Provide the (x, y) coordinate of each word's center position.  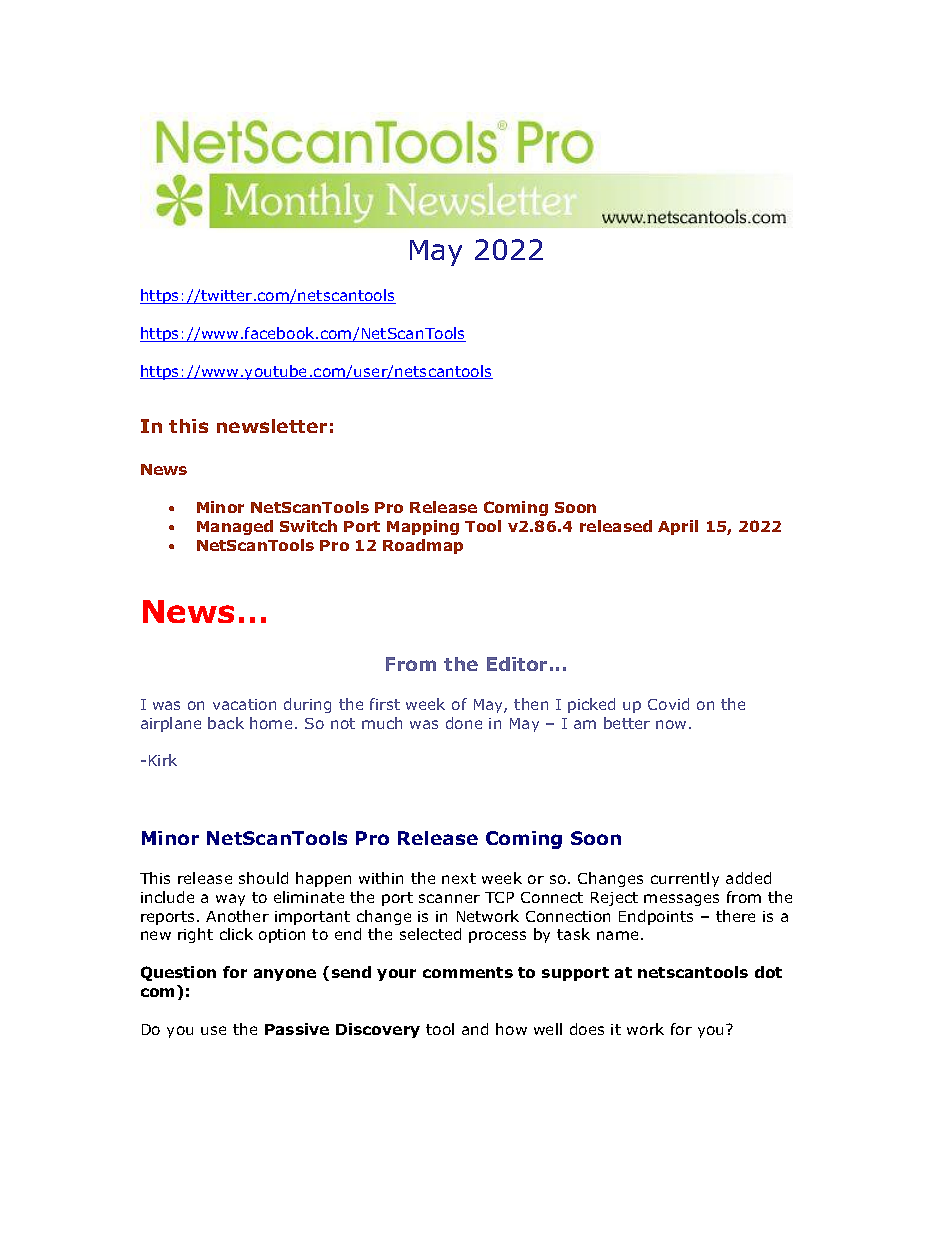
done (464, 723)
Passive (297, 1029)
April (678, 527)
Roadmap (423, 546)
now (671, 724)
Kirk (163, 760)
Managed (235, 527)
